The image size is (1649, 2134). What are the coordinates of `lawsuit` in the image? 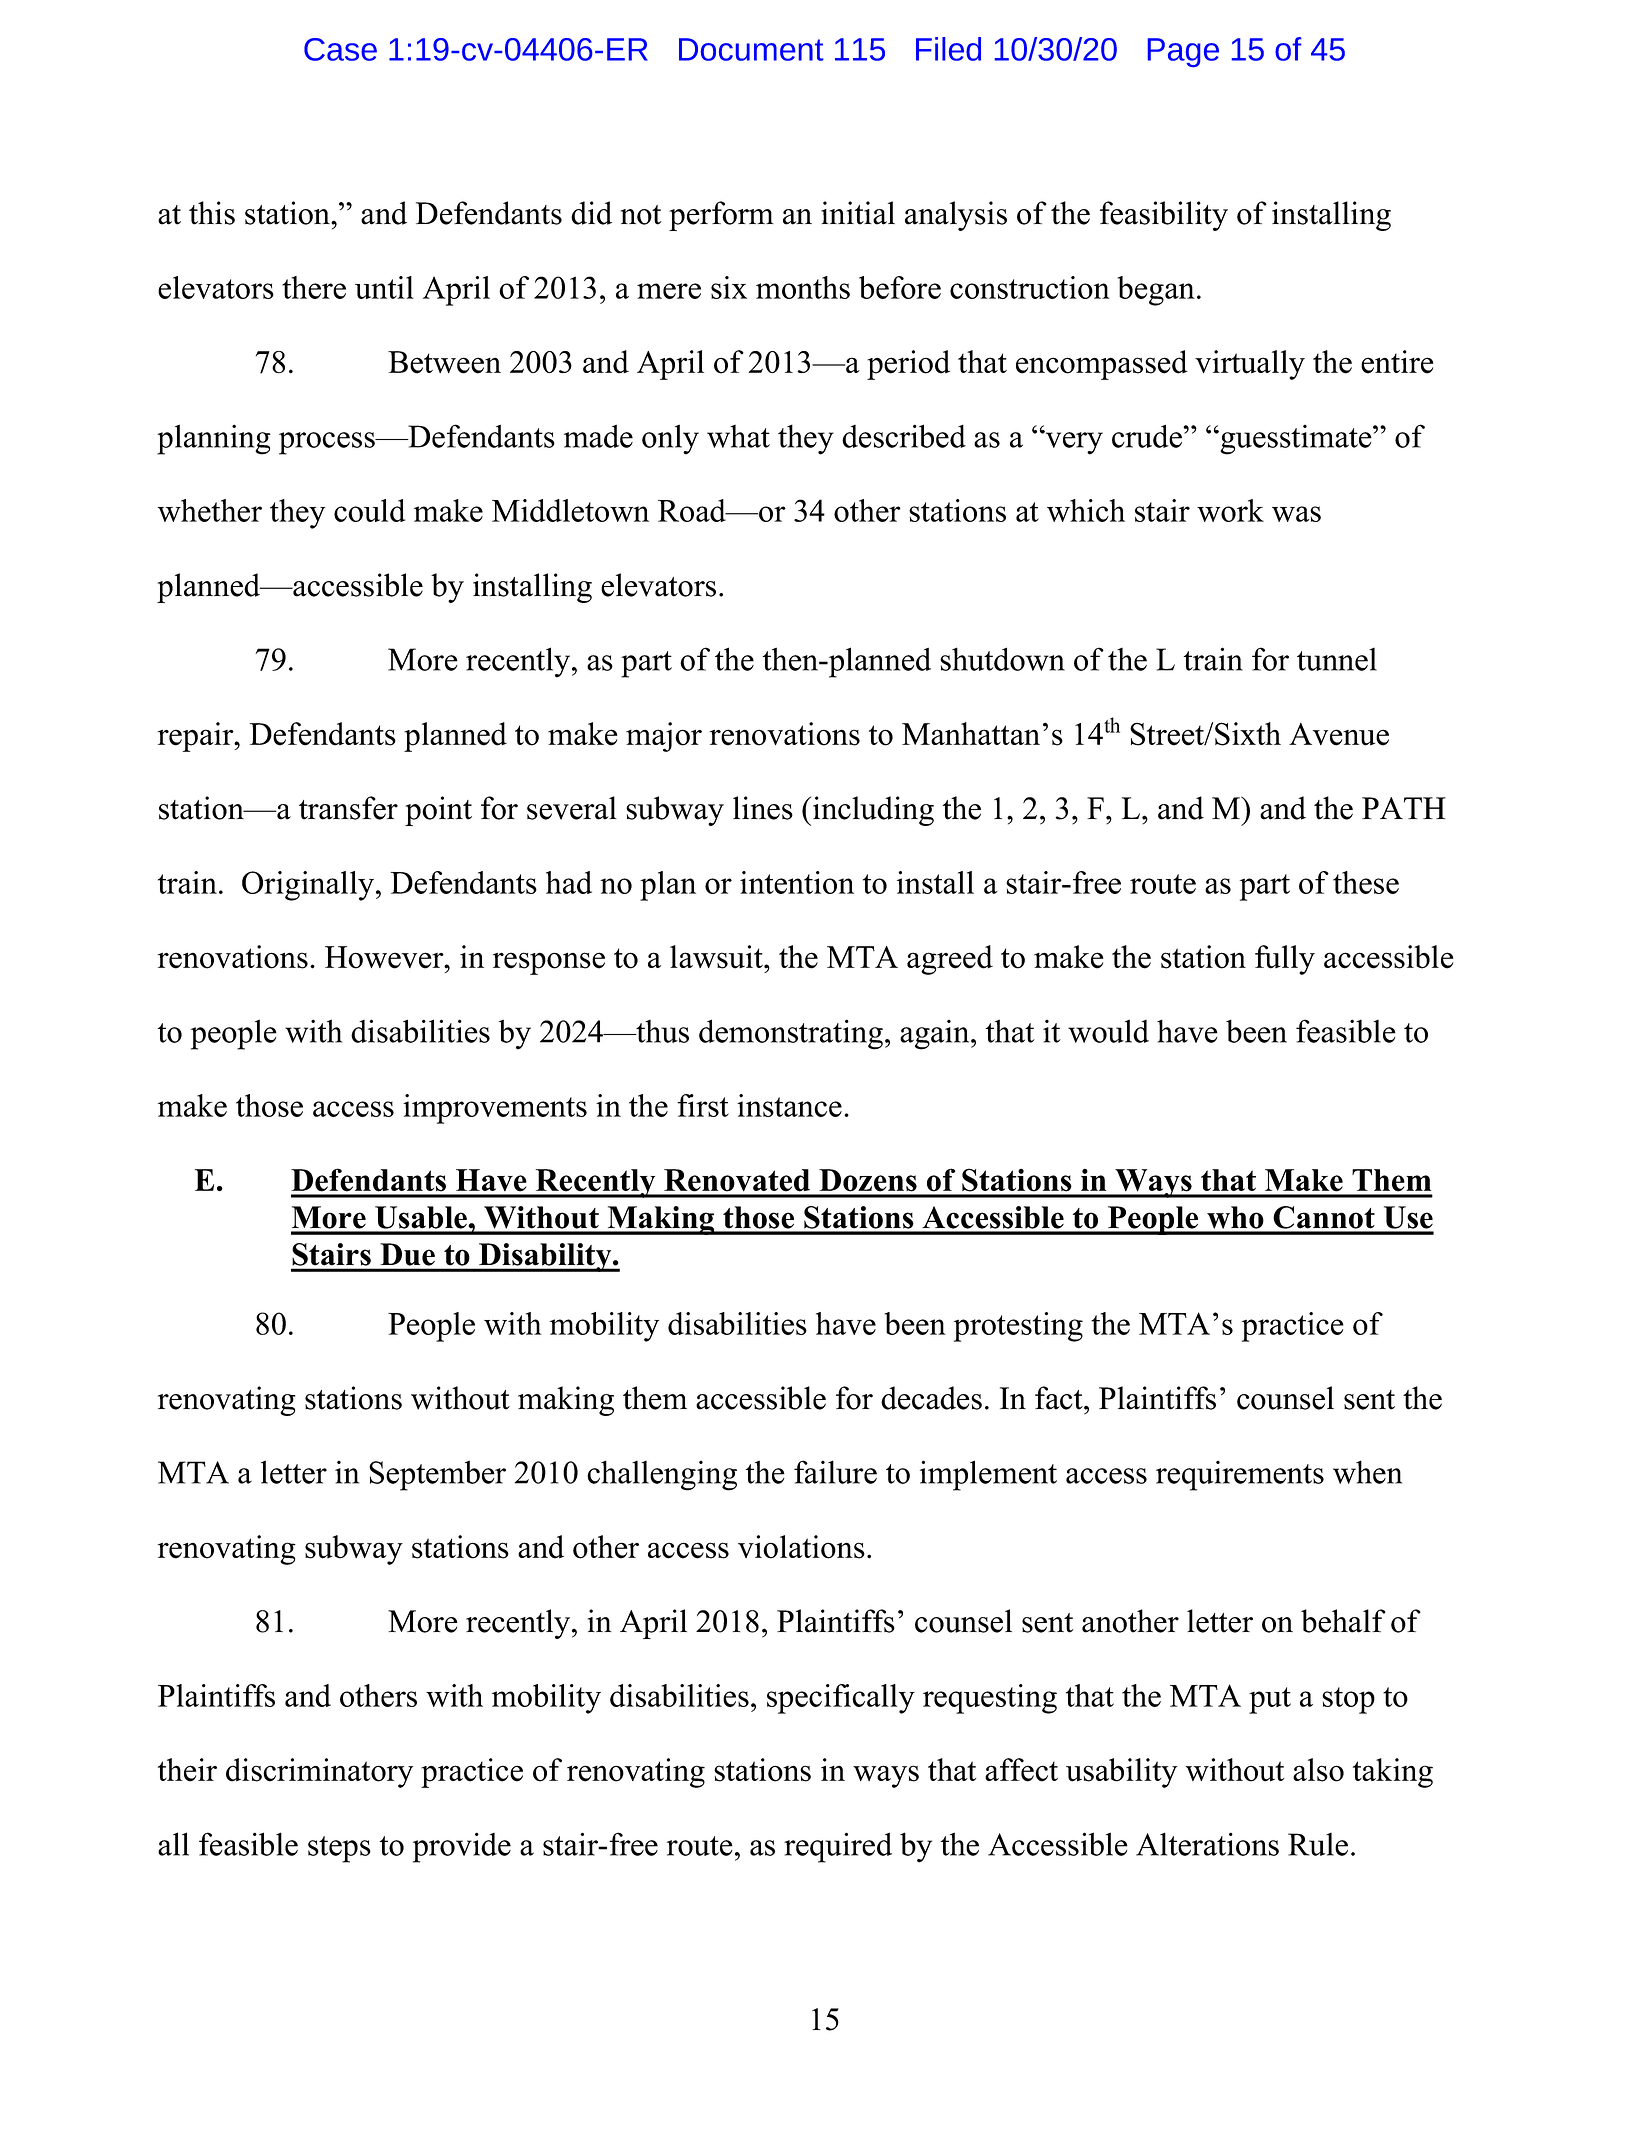 It's located at (717, 957).
